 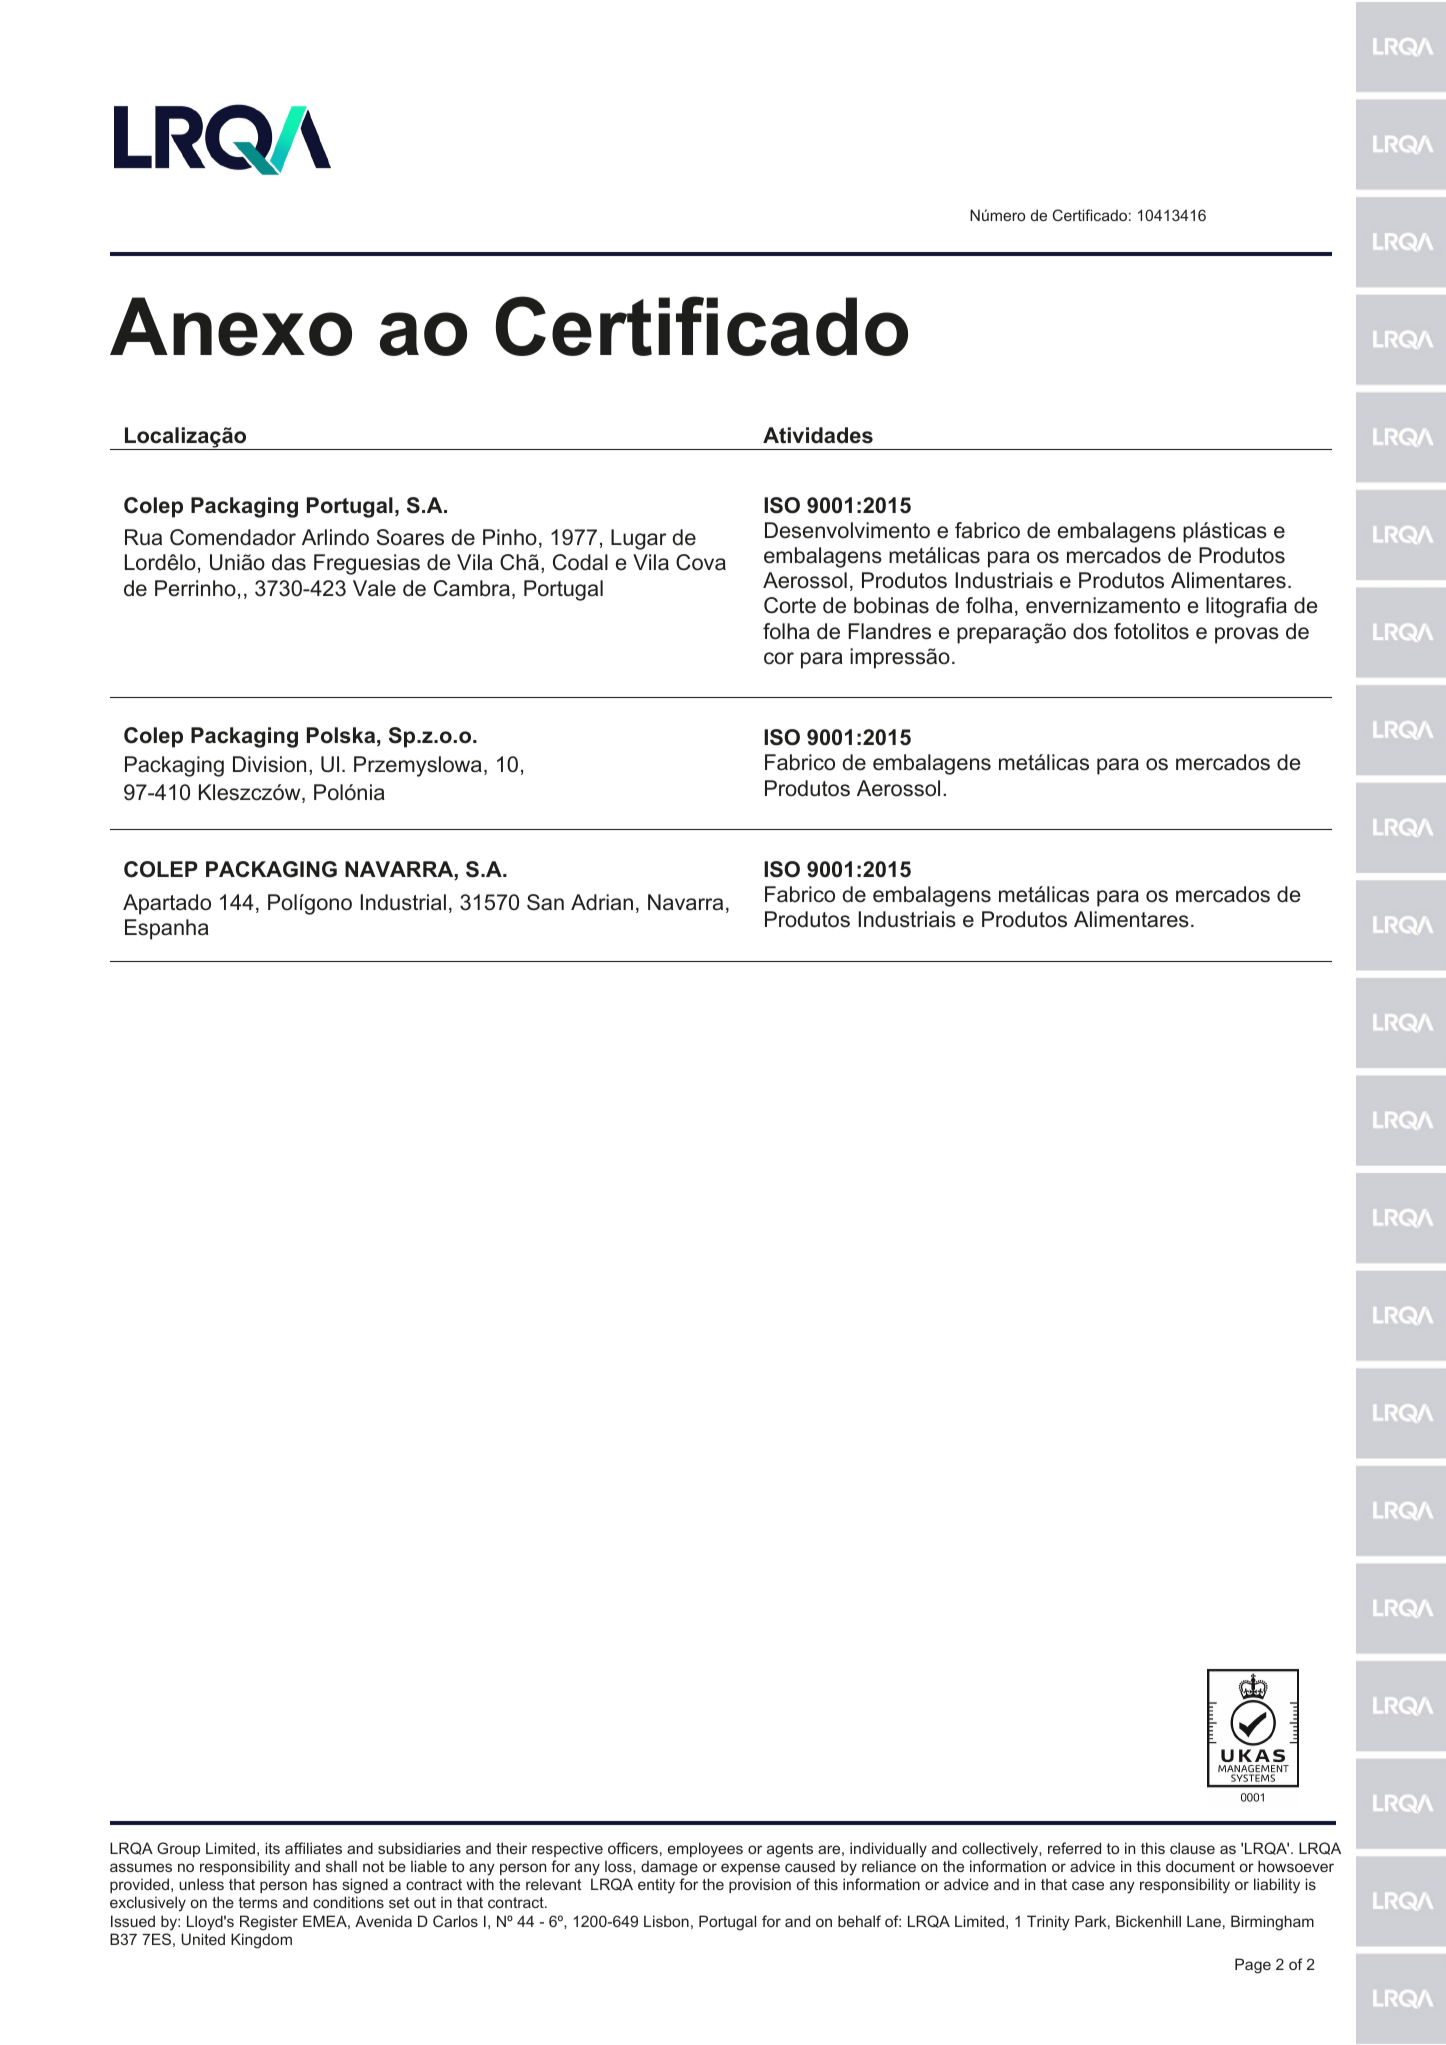 I want to click on Adrian, so click(x=602, y=902).
